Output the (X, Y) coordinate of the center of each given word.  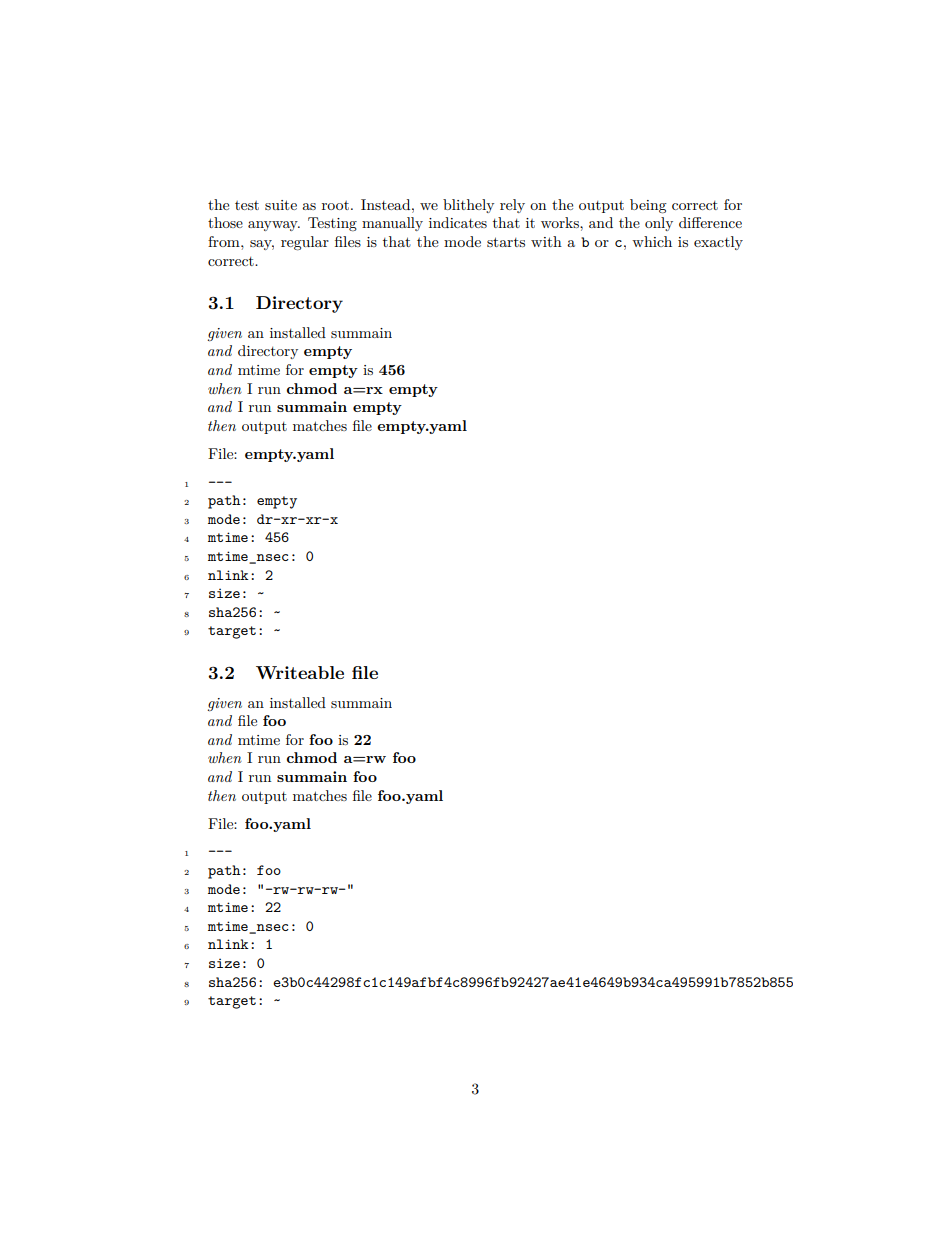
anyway (274, 226)
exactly (718, 243)
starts (506, 242)
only (659, 224)
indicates (458, 222)
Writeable (300, 672)
